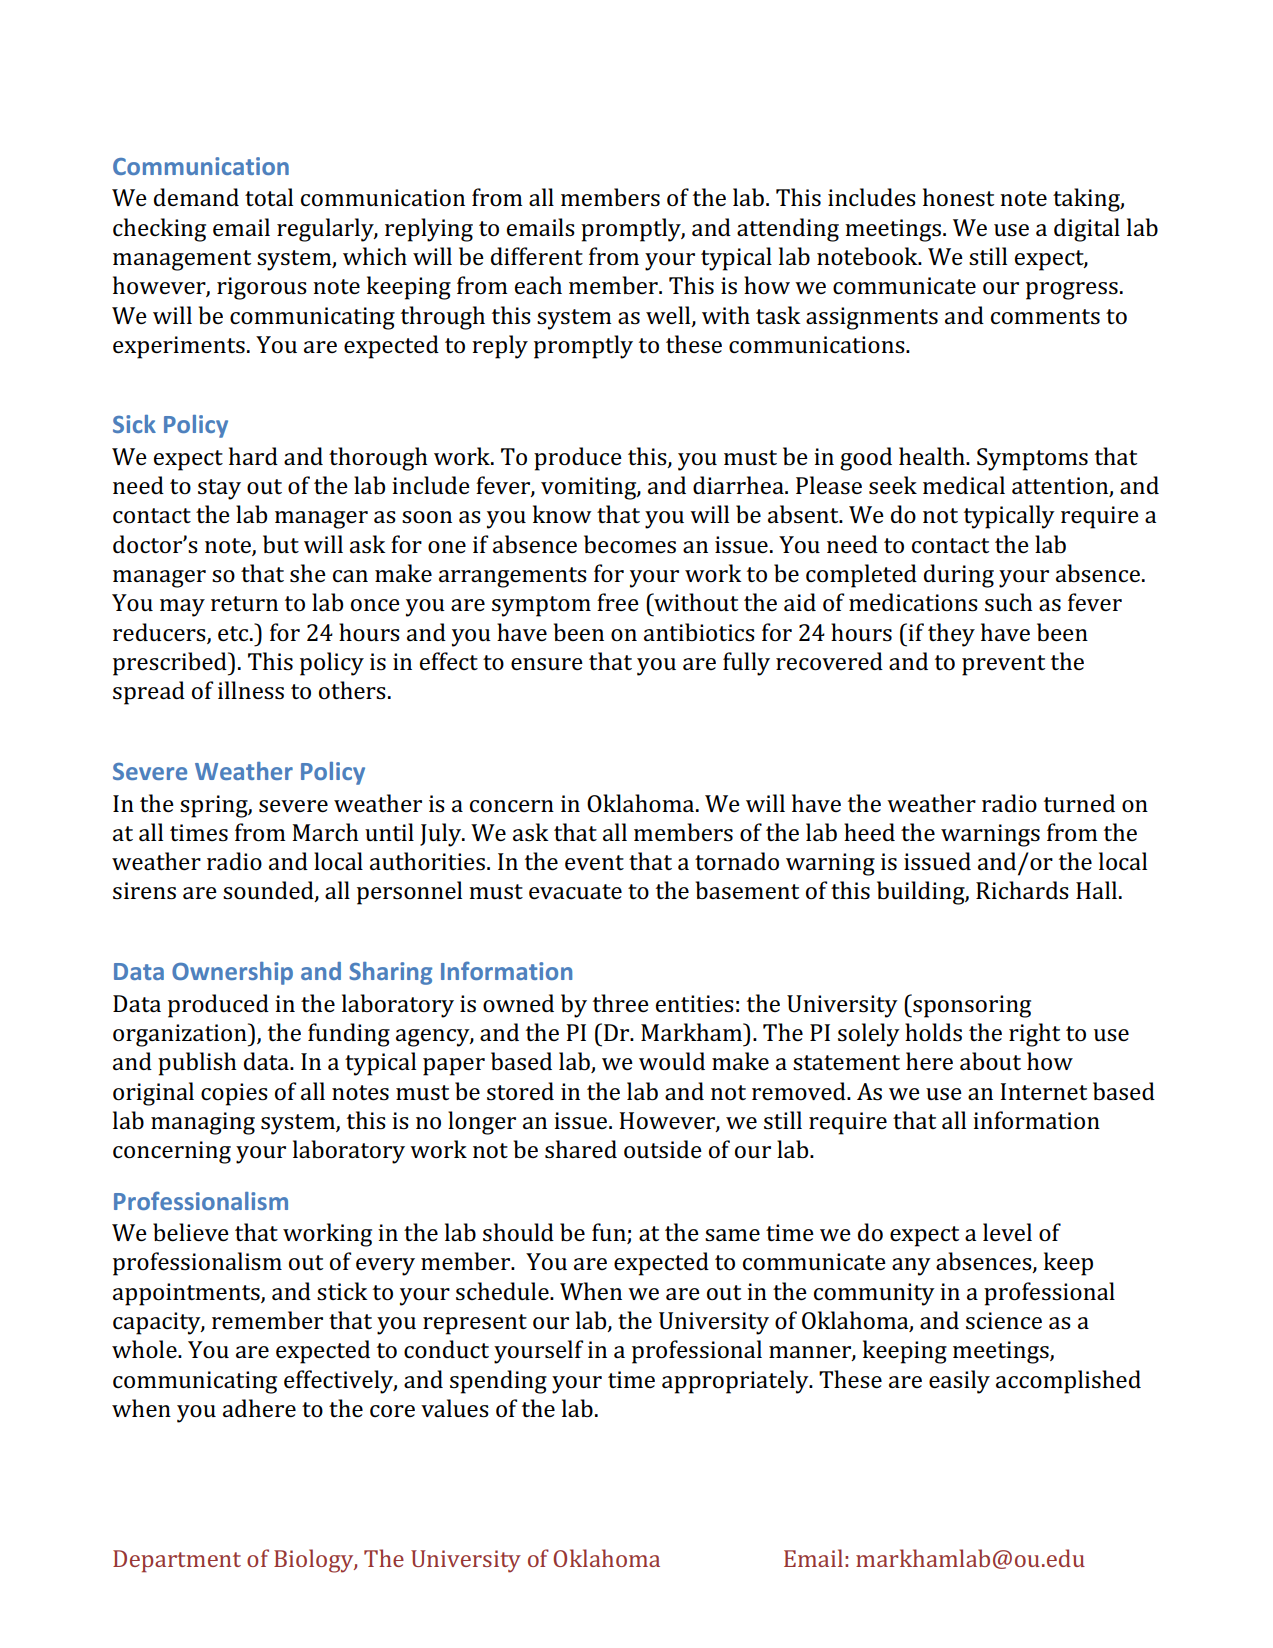 This image has height=1648, width=1273. What do you see at coordinates (951, 635) in the image?
I see `they` at bounding box center [951, 635].
